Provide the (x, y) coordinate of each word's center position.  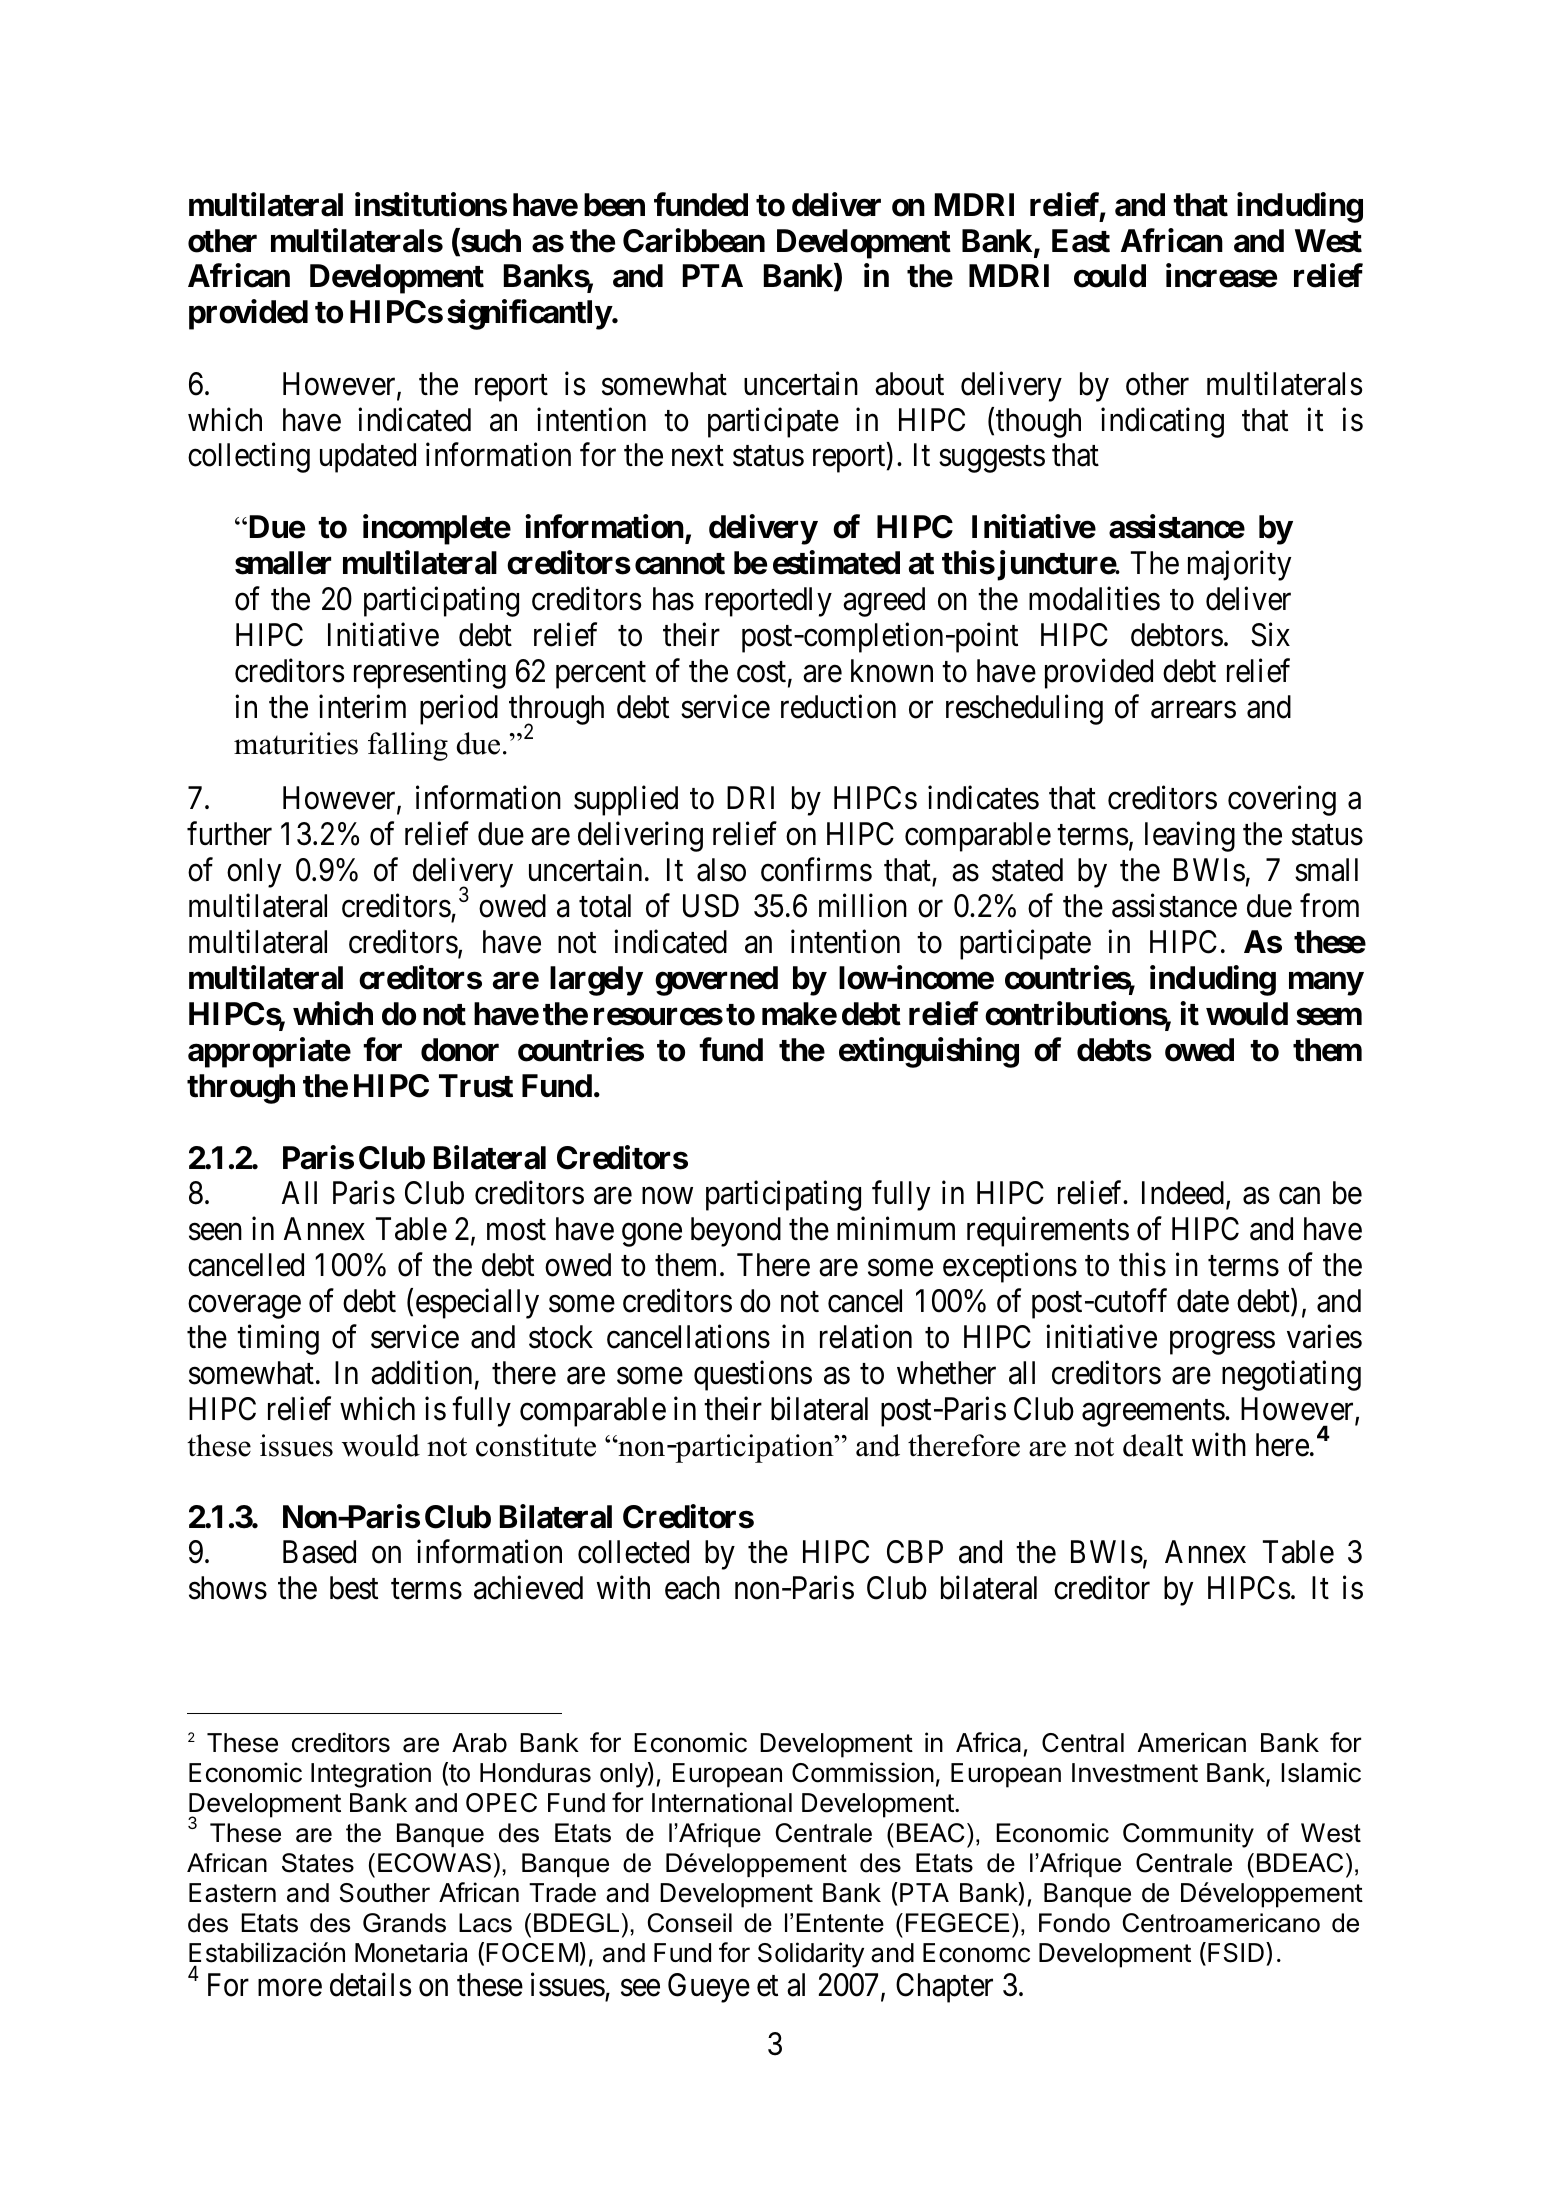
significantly (529, 315)
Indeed (1183, 1193)
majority (1239, 566)
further (229, 834)
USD (711, 906)
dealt (1153, 1445)
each (692, 1588)
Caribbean (694, 240)
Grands (404, 1923)
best (354, 1588)
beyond (736, 1232)
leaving (1190, 837)
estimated (836, 563)
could (1110, 276)
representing (430, 674)
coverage (244, 1307)
